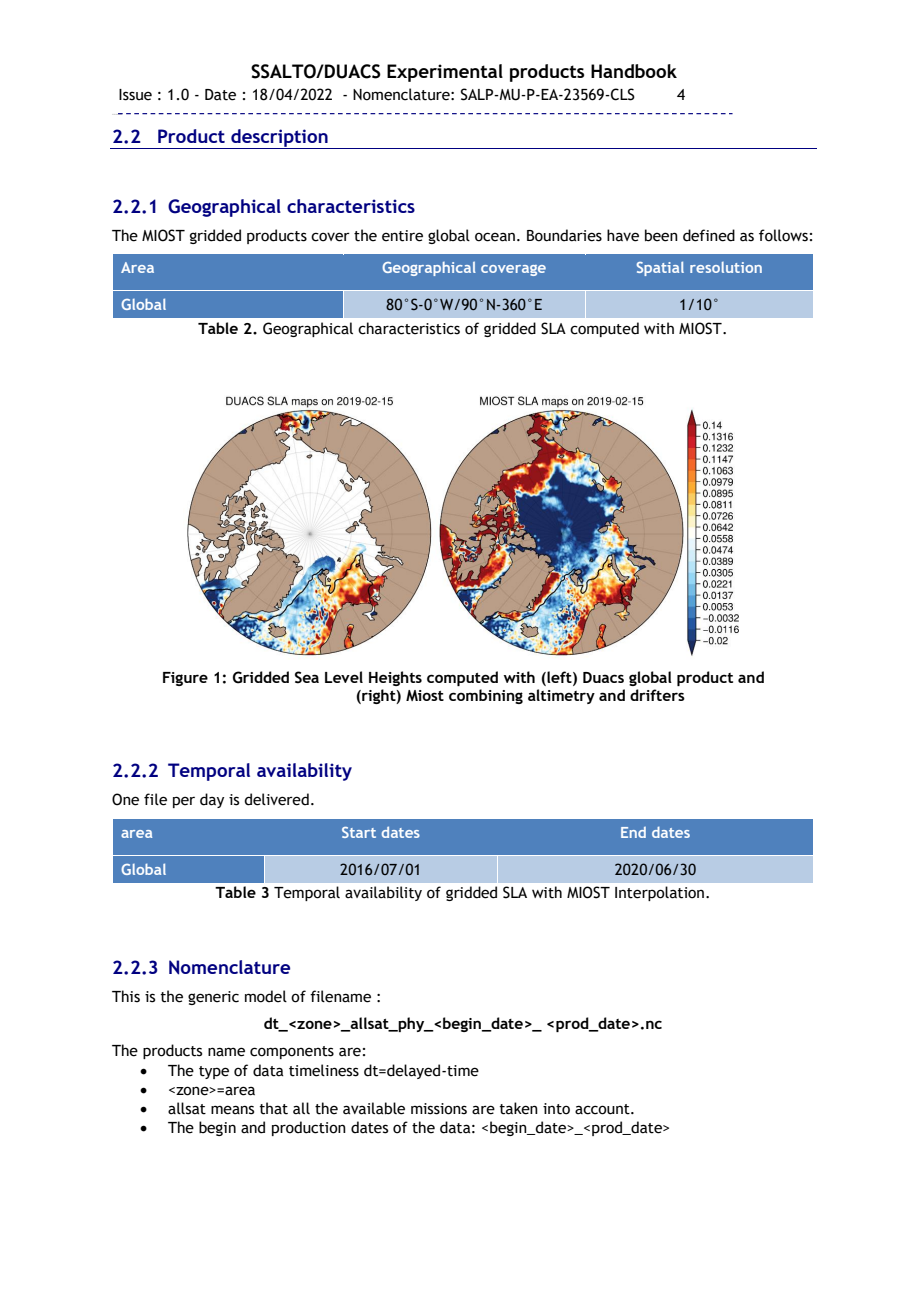 This document has width=924, height=1307. What do you see at coordinates (657, 695) in the document?
I see `drifters` at bounding box center [657, 695].
